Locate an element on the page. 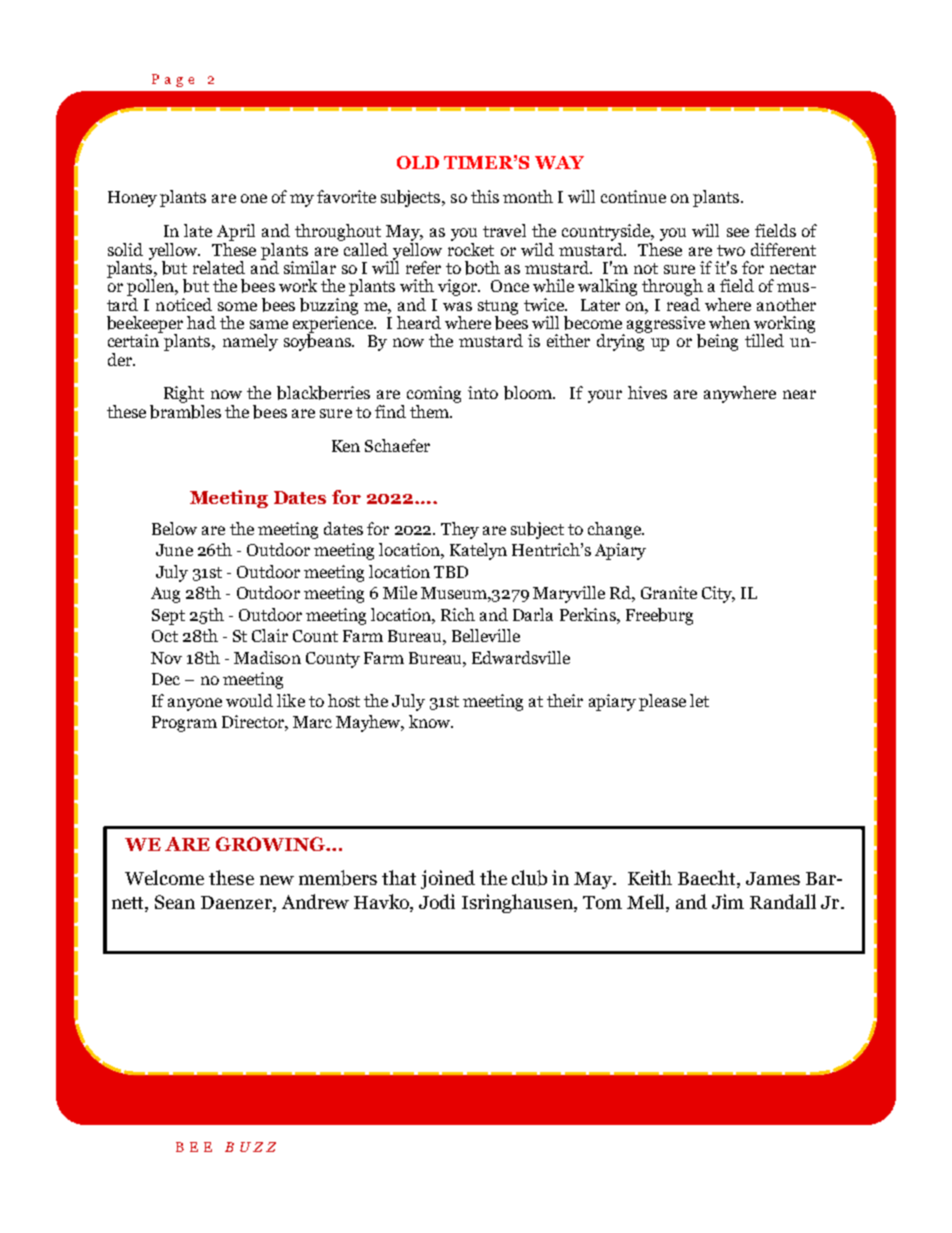 This image has width=952, height=1233. Belleville is located at coordinates (486, 635).
